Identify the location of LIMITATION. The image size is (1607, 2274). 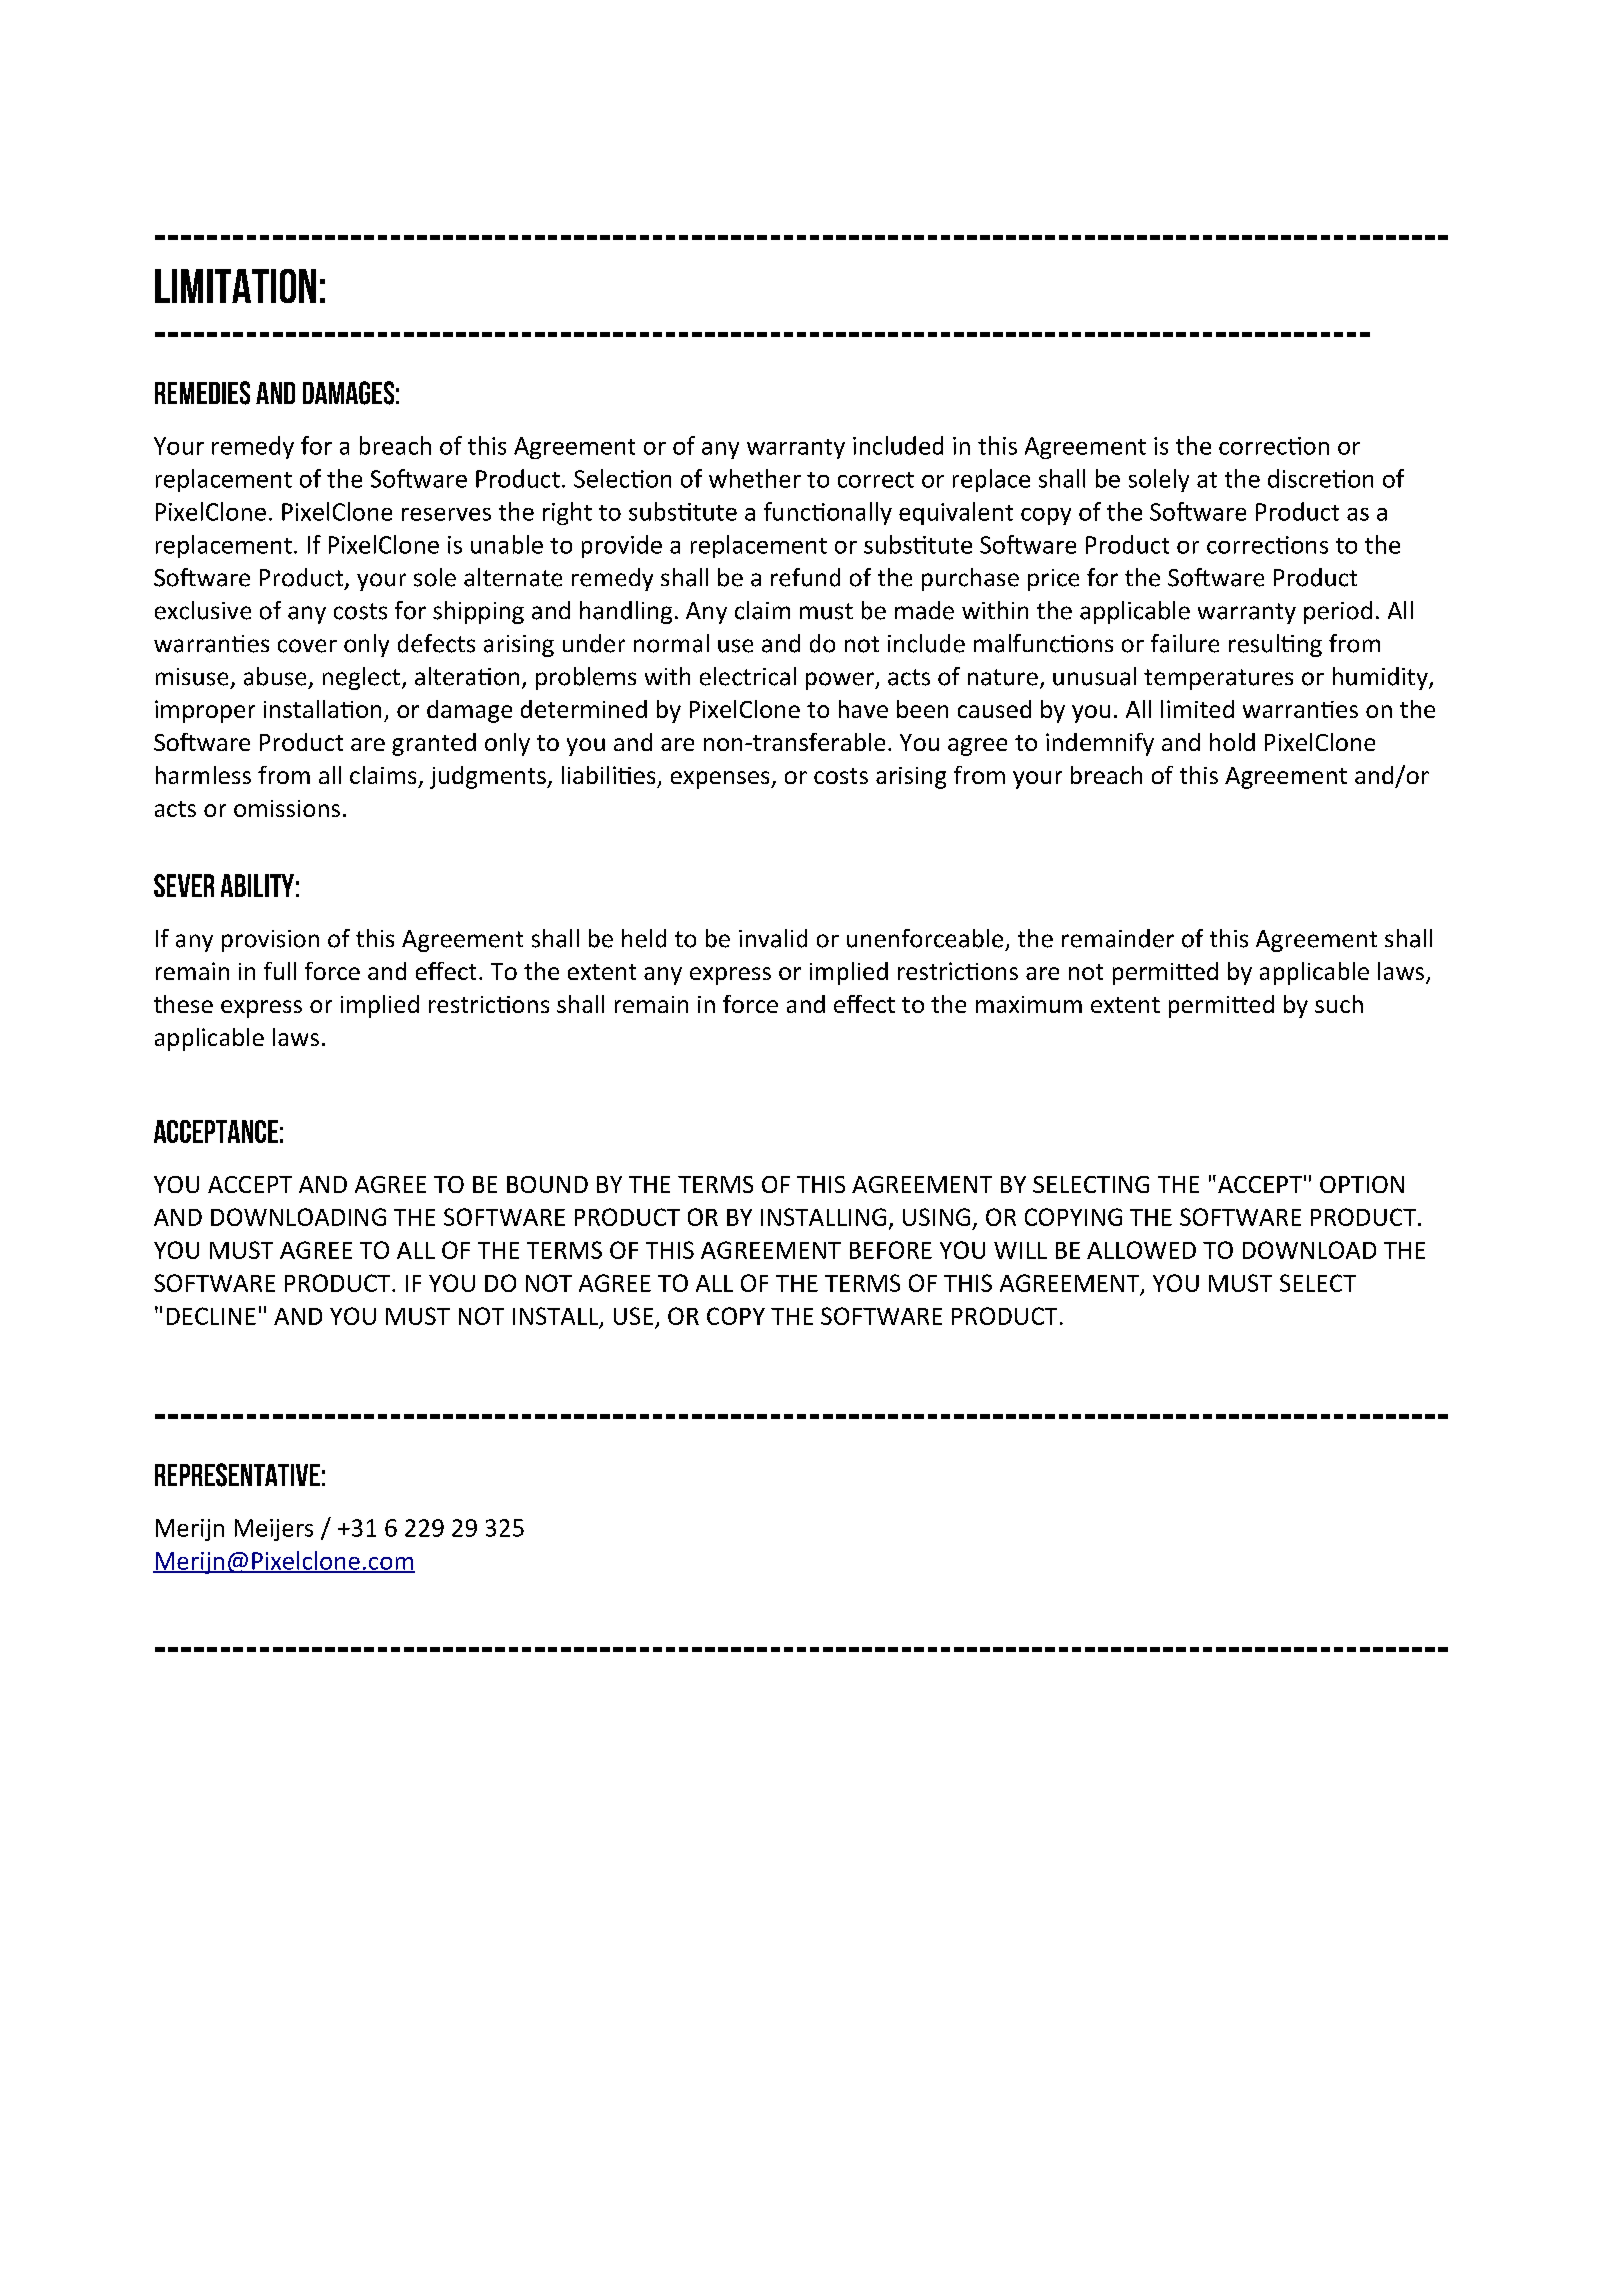
(235, 286).
